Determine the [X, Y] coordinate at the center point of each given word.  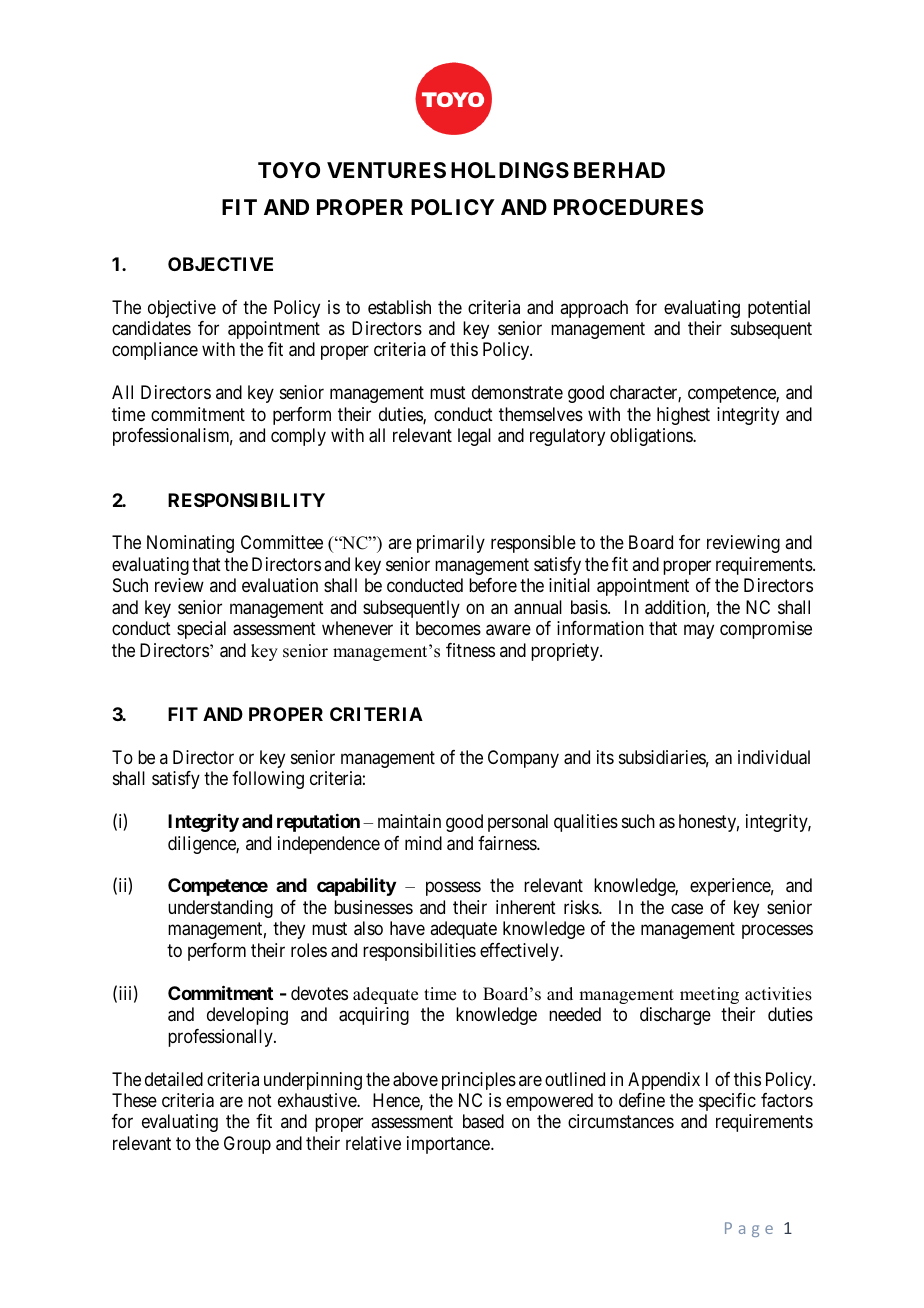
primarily [451, 544]
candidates [151, 328]
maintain [409, 821]
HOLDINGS [510, 170]
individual [774, 757]
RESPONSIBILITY [246, 500]
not [260, 1100]
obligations [652, 437]
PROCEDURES [629, 207]
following [268, 780]
